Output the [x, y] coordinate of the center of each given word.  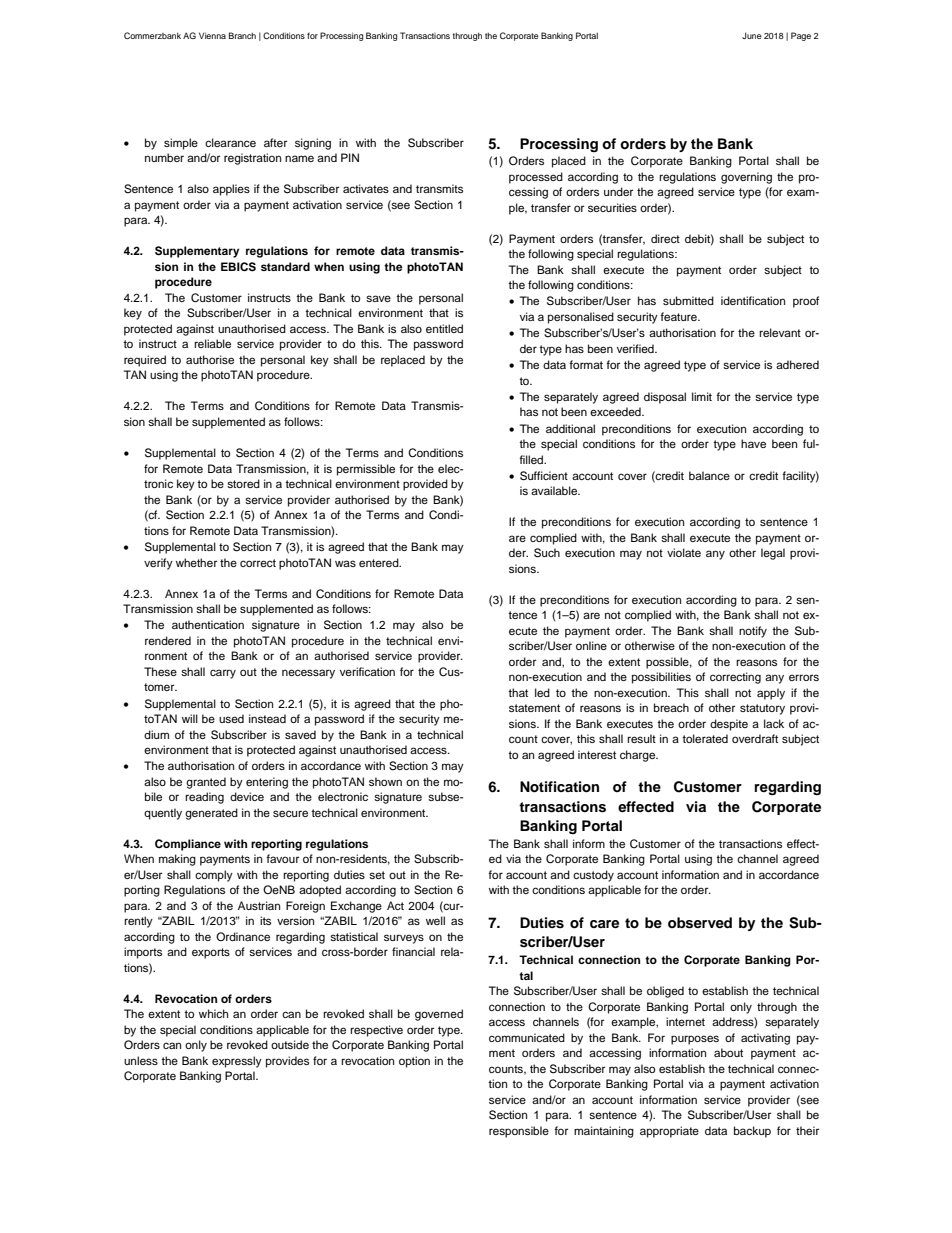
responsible [519, 1132]
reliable [212, 343]
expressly [237, 1062]
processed [536, 178]
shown [385, 781]
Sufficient [544, 476]
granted [206, 783]
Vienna [212, 35]
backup [752, 1132]
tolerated [705, 738]
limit [702, 396]
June [752, 35]
